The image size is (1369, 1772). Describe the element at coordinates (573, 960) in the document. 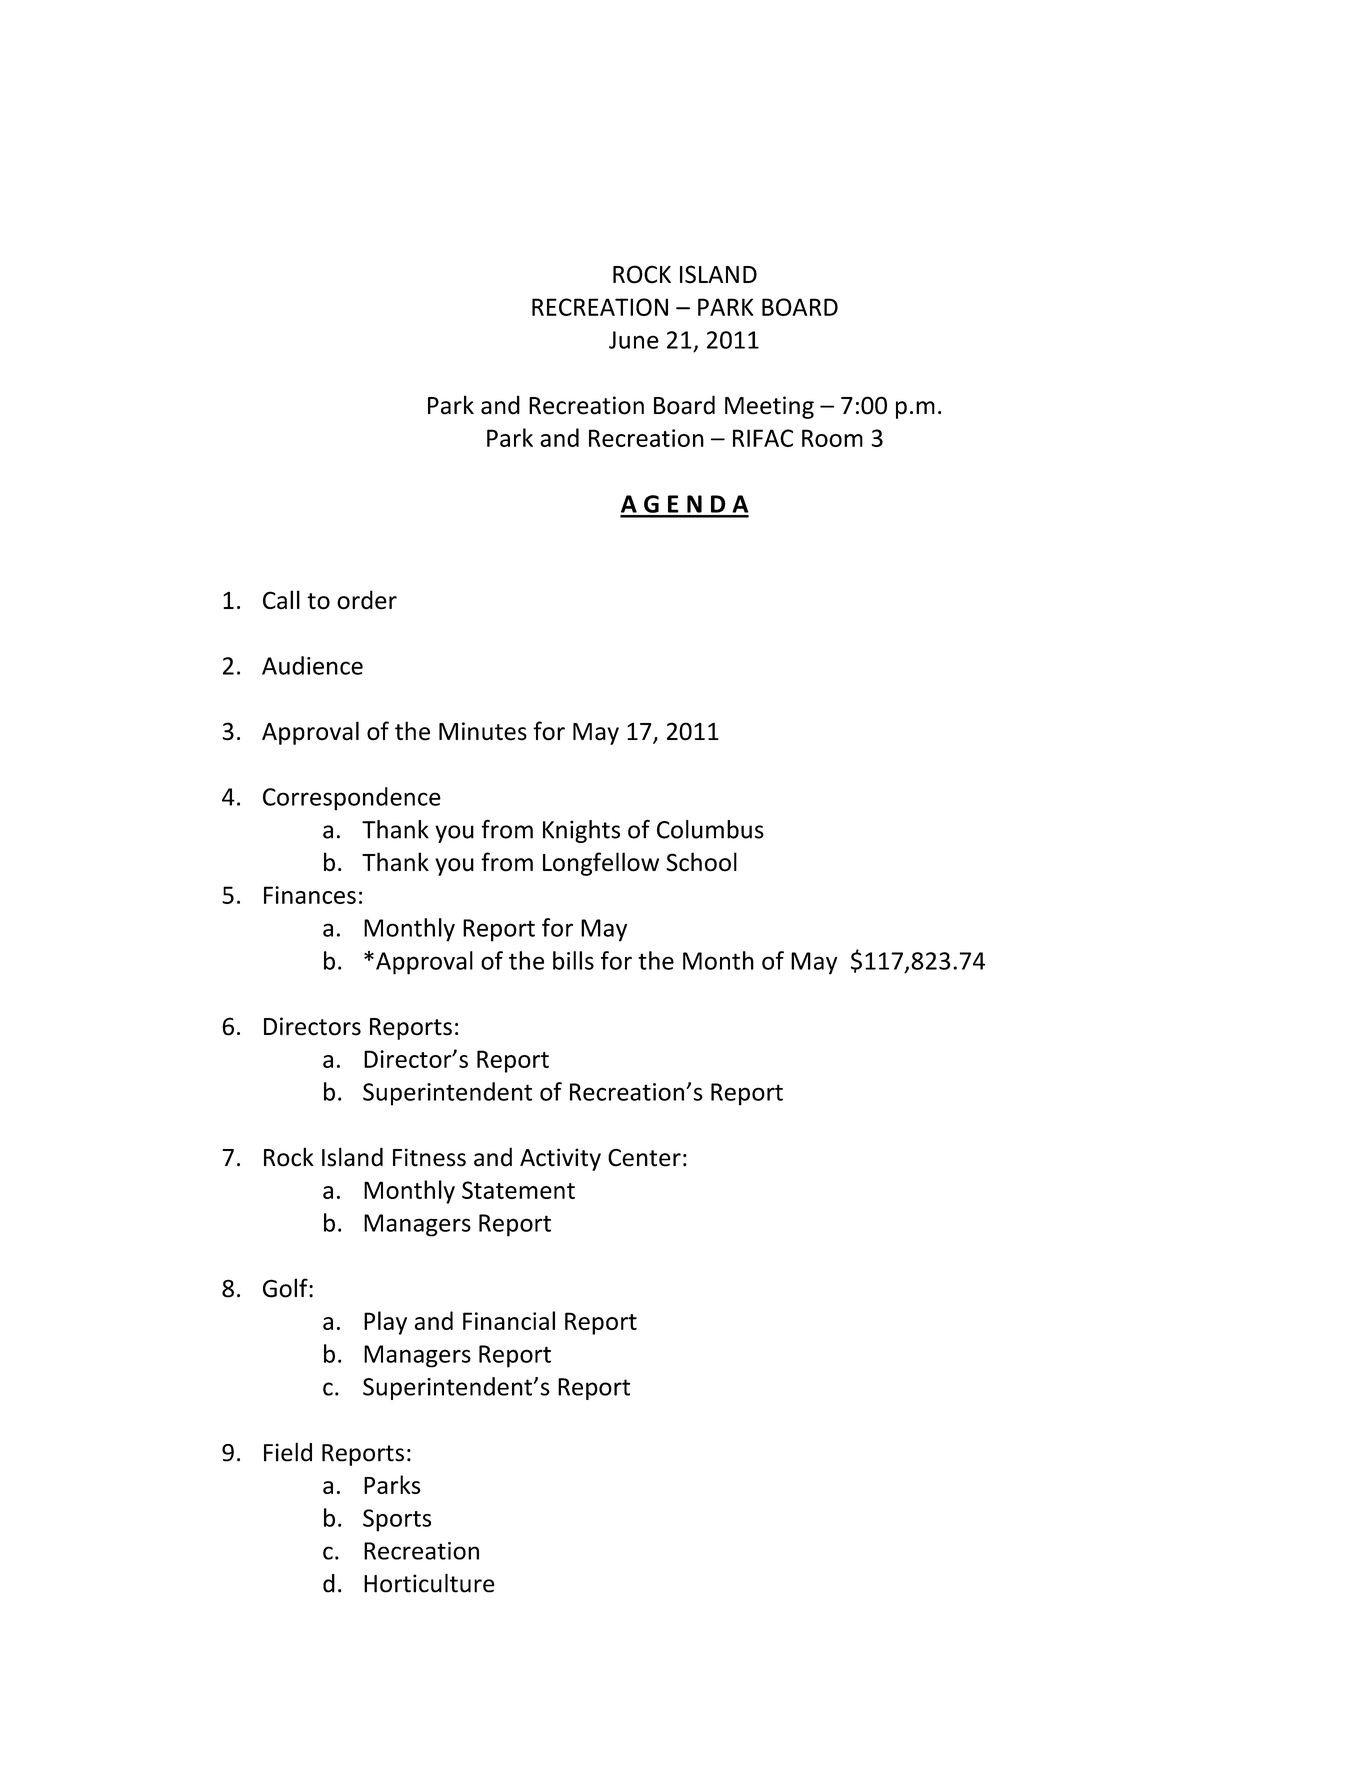

I see `bills` at that location.
